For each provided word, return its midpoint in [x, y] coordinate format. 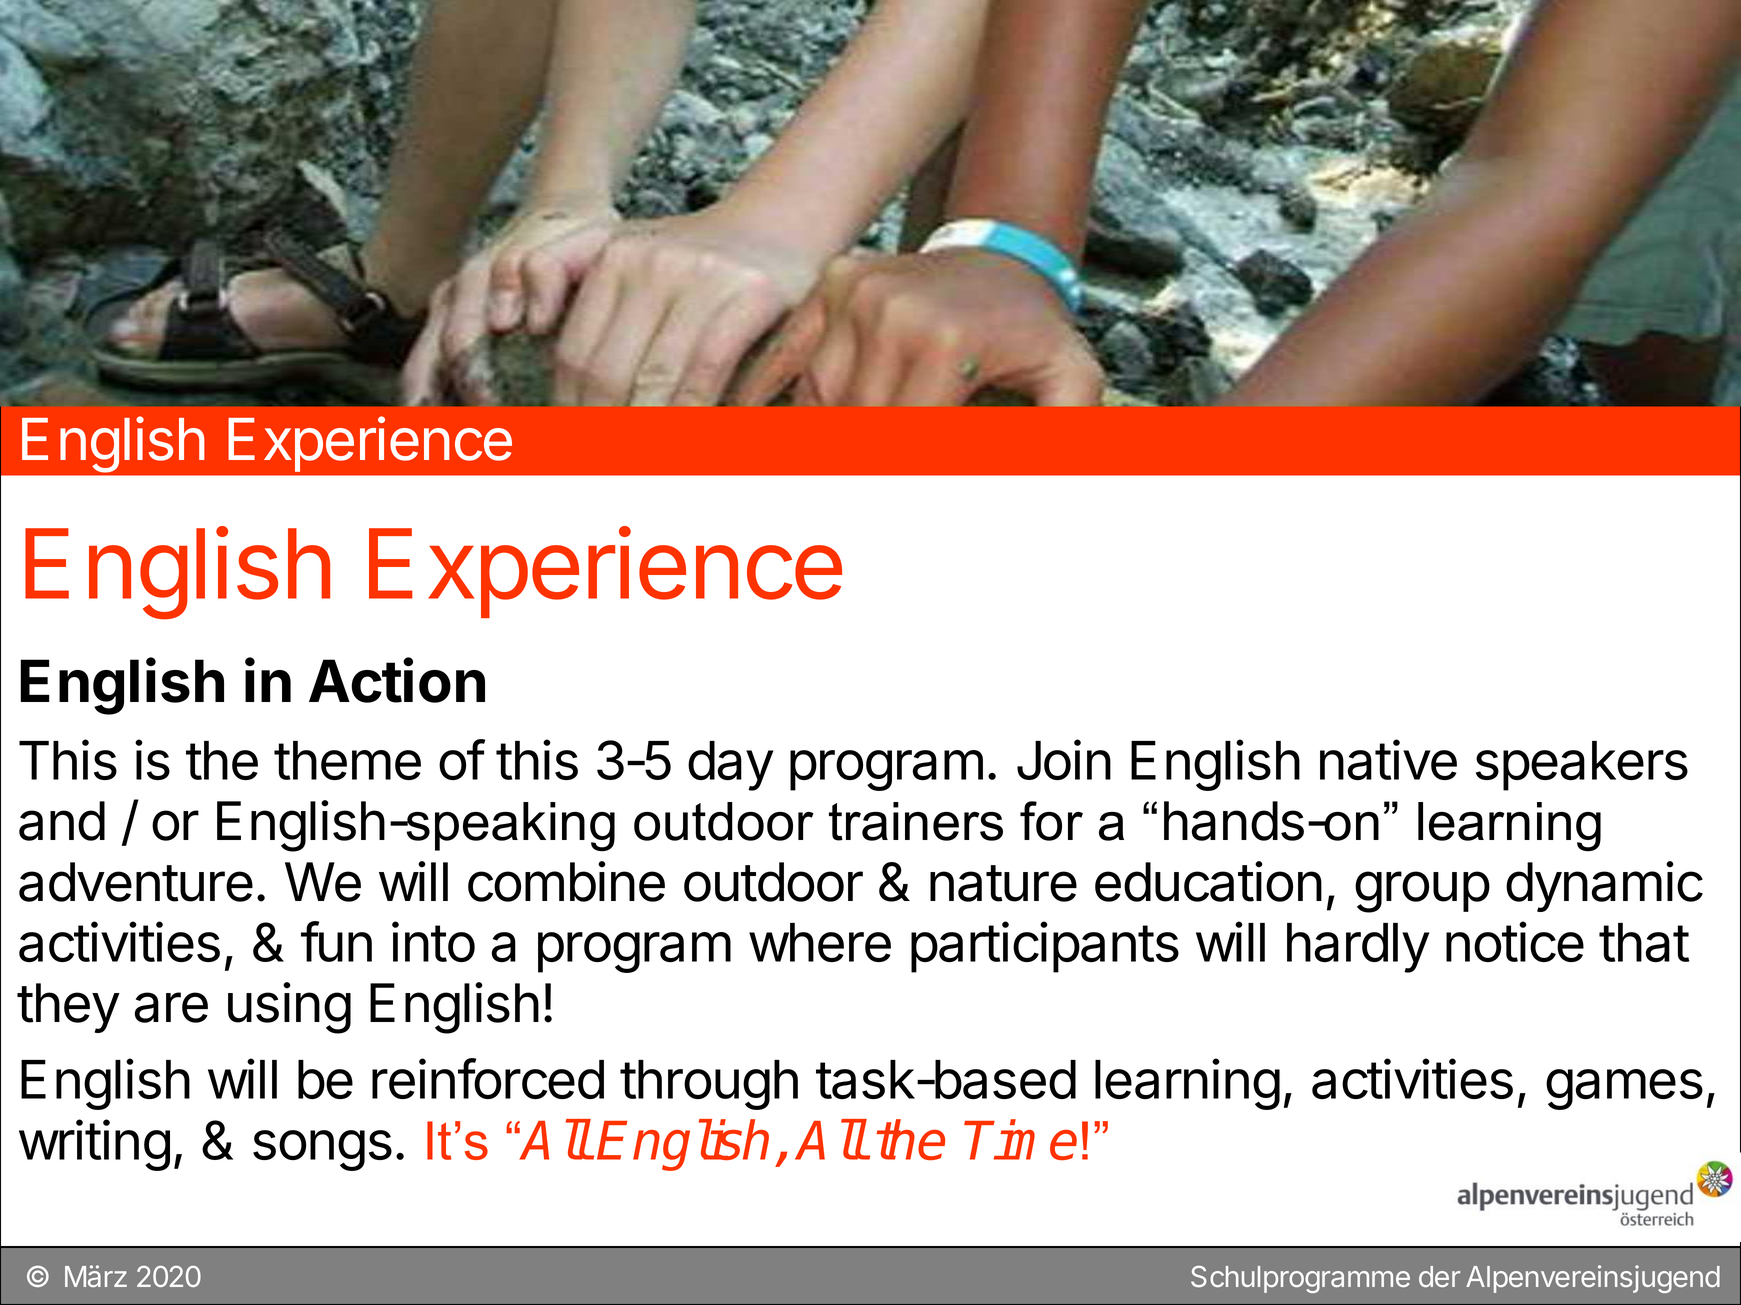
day [730, 766]
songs [322, 1150]
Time [1021, 1139]
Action [397, 680]
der [1439, 1276]
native [1388, 759]
